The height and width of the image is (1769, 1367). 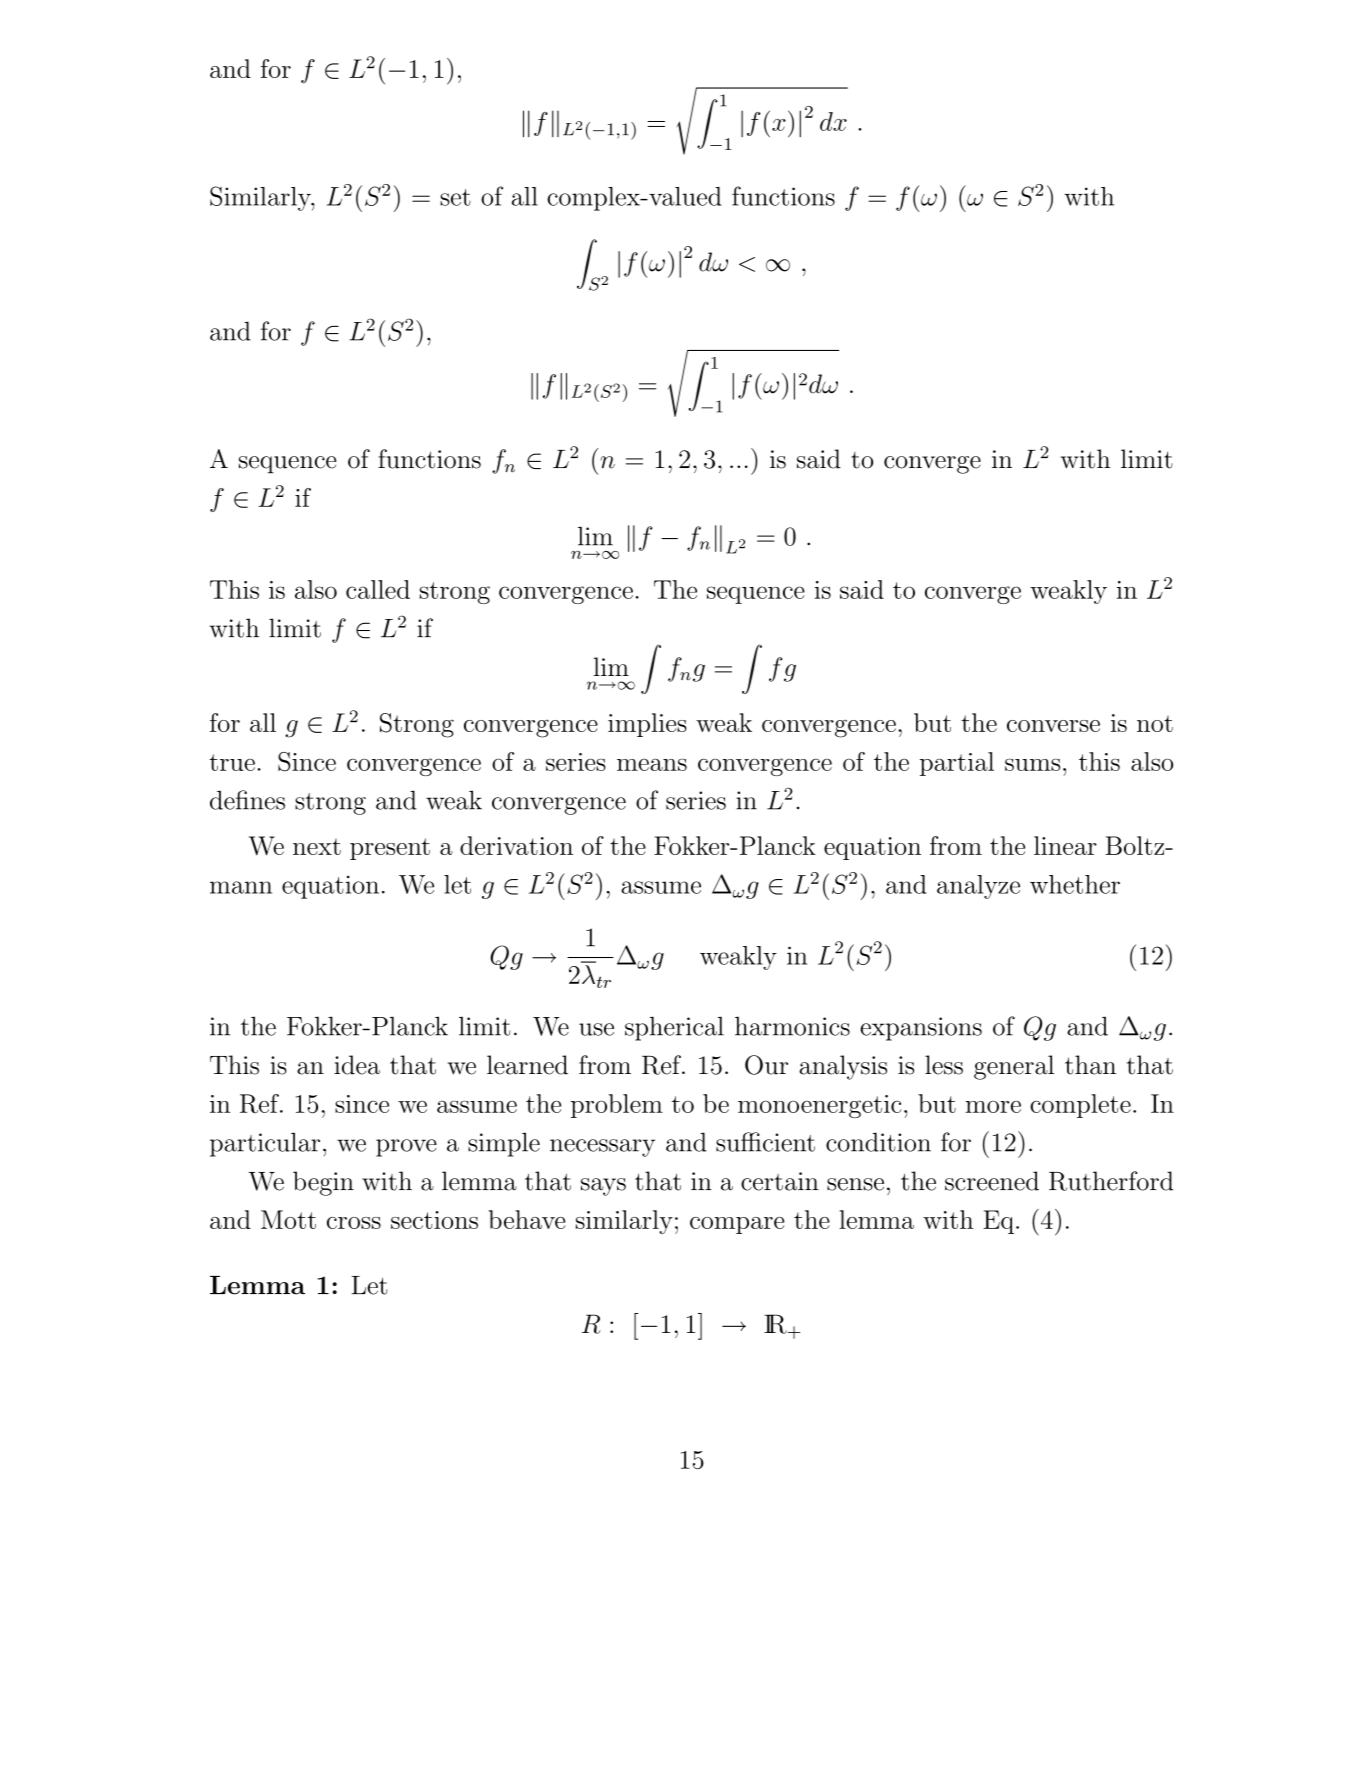 What do you see at coordinates (232, 762) in the image?
I see `true` at bounding box center [232, 762].
